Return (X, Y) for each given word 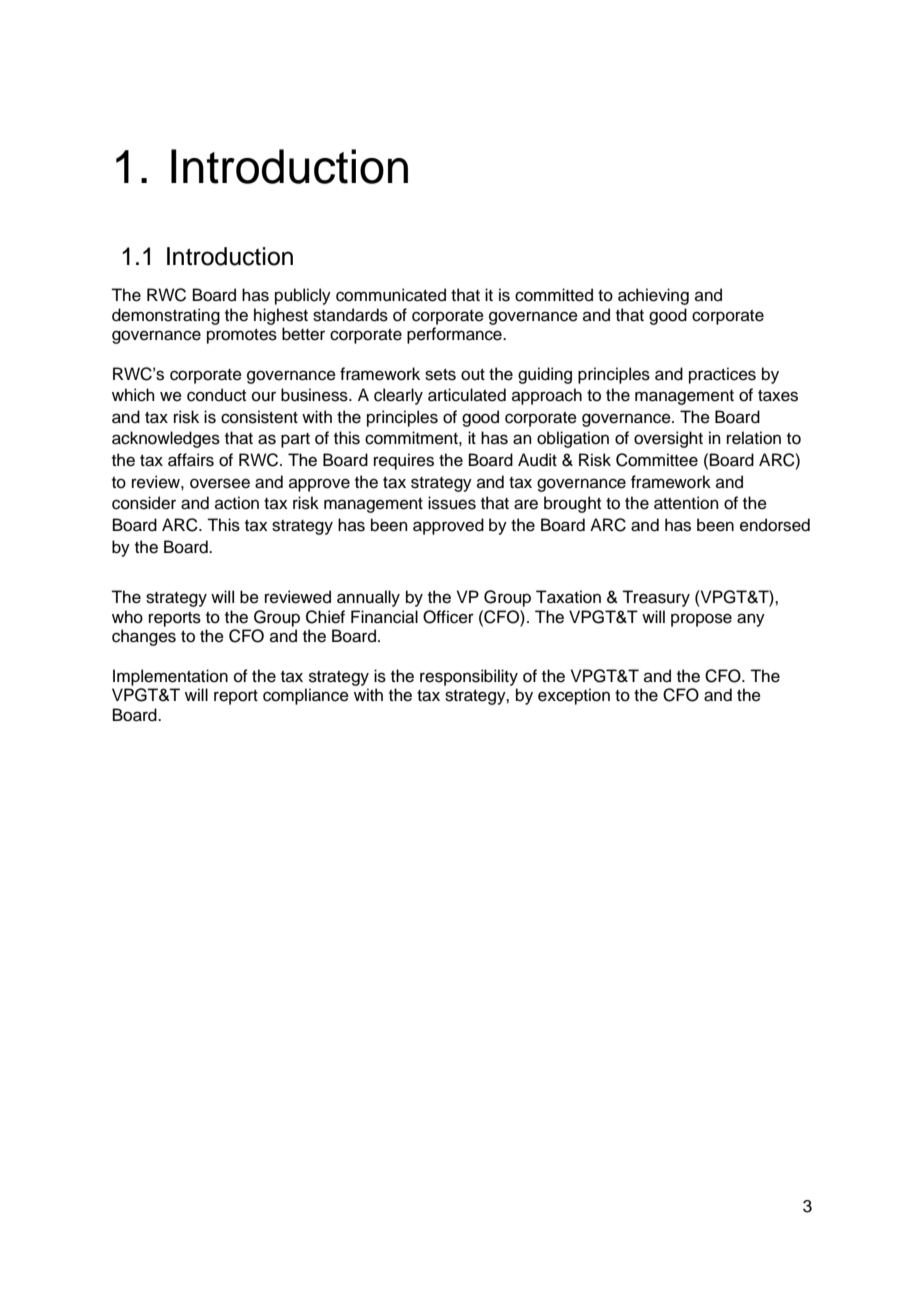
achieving (653, 296)
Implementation (170, 677)
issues (452, 503)
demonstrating (166, 316)
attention (686, 503)
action (237, 503)
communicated (391, 295)
